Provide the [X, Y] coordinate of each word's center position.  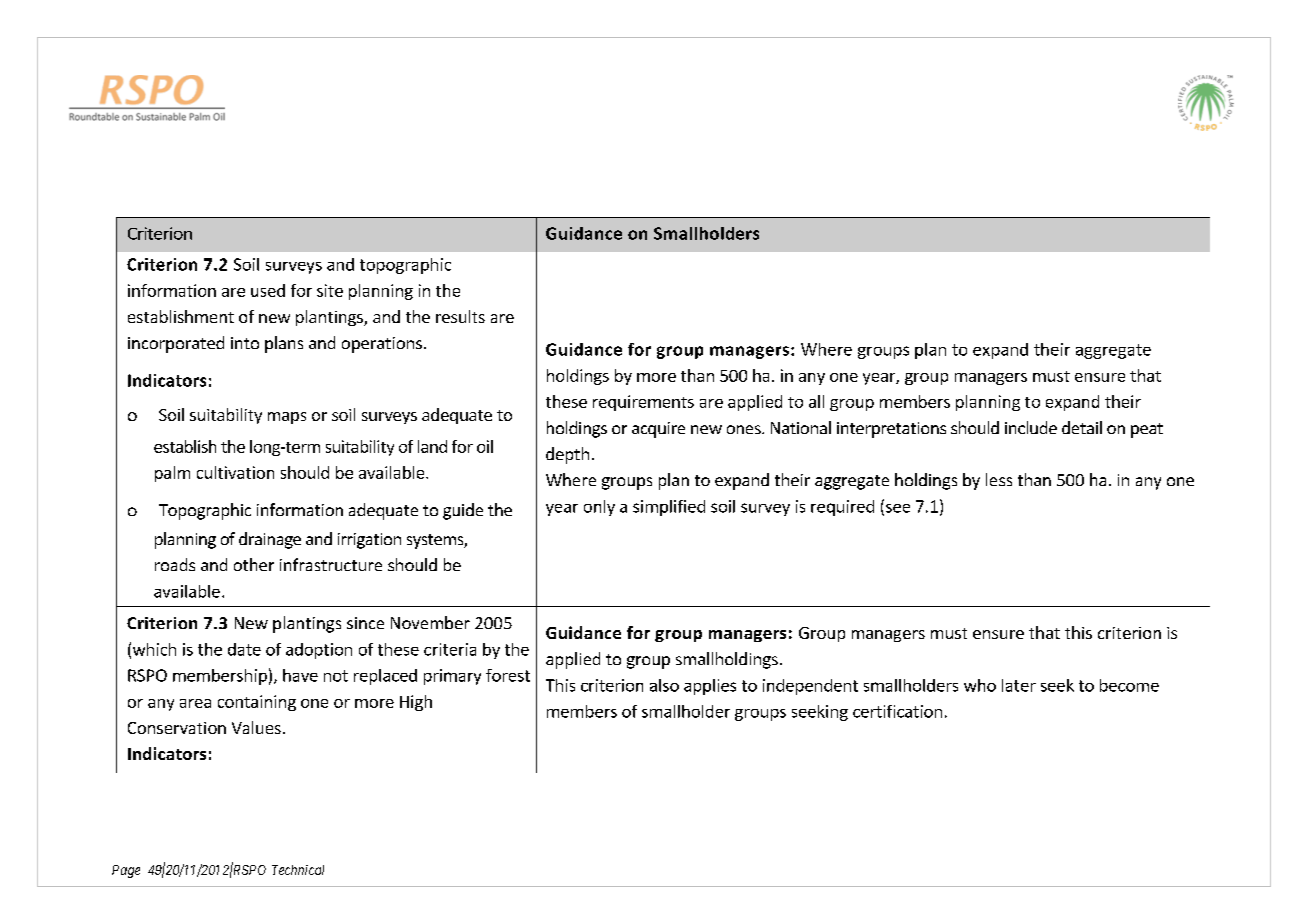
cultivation [235, 472]
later [1019, 685]
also [664, 685]
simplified [669, 508]
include [1031, 427]
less [999, 479]
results [460, 316]
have [300, 675]
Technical [298, 870]
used [268, 290]
